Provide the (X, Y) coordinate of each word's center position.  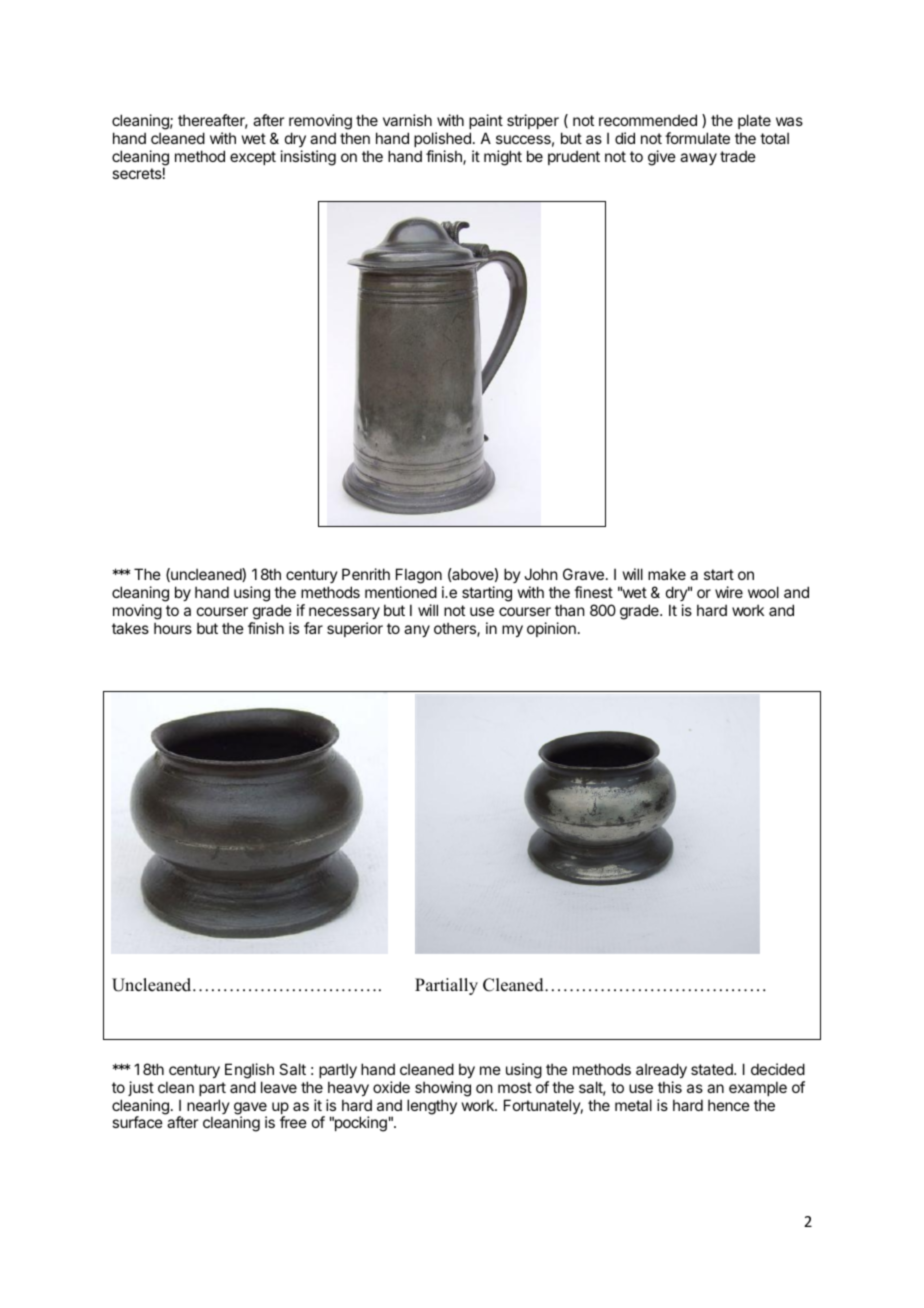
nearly (208, 1108)
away (698, 159)
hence (729, 1105)
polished (442, 139)
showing (443, 1089)
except (253, 158)
